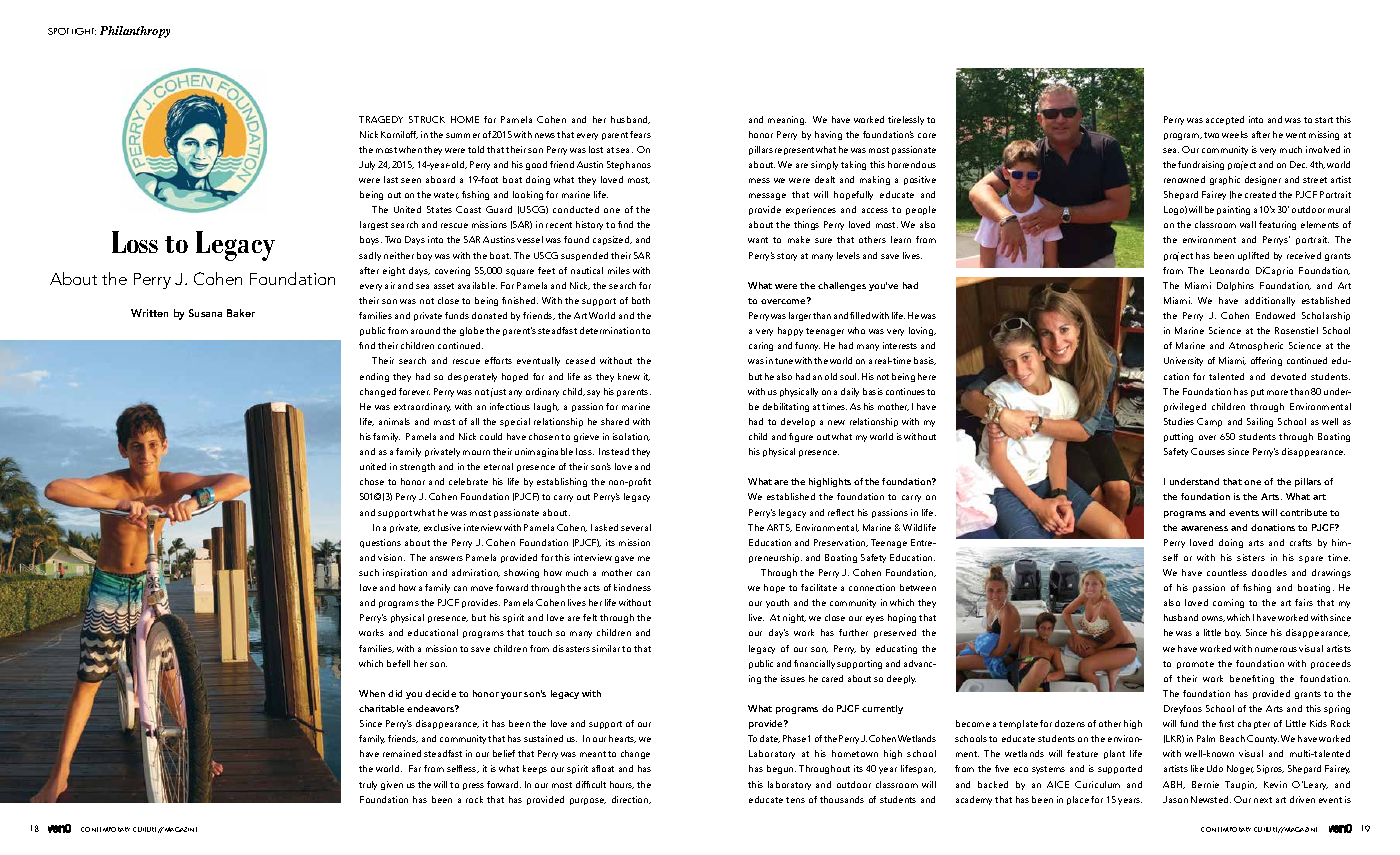 The height and width of the screenshot is (855, 1400). I want to click on accepted, so click(1225, 120).
